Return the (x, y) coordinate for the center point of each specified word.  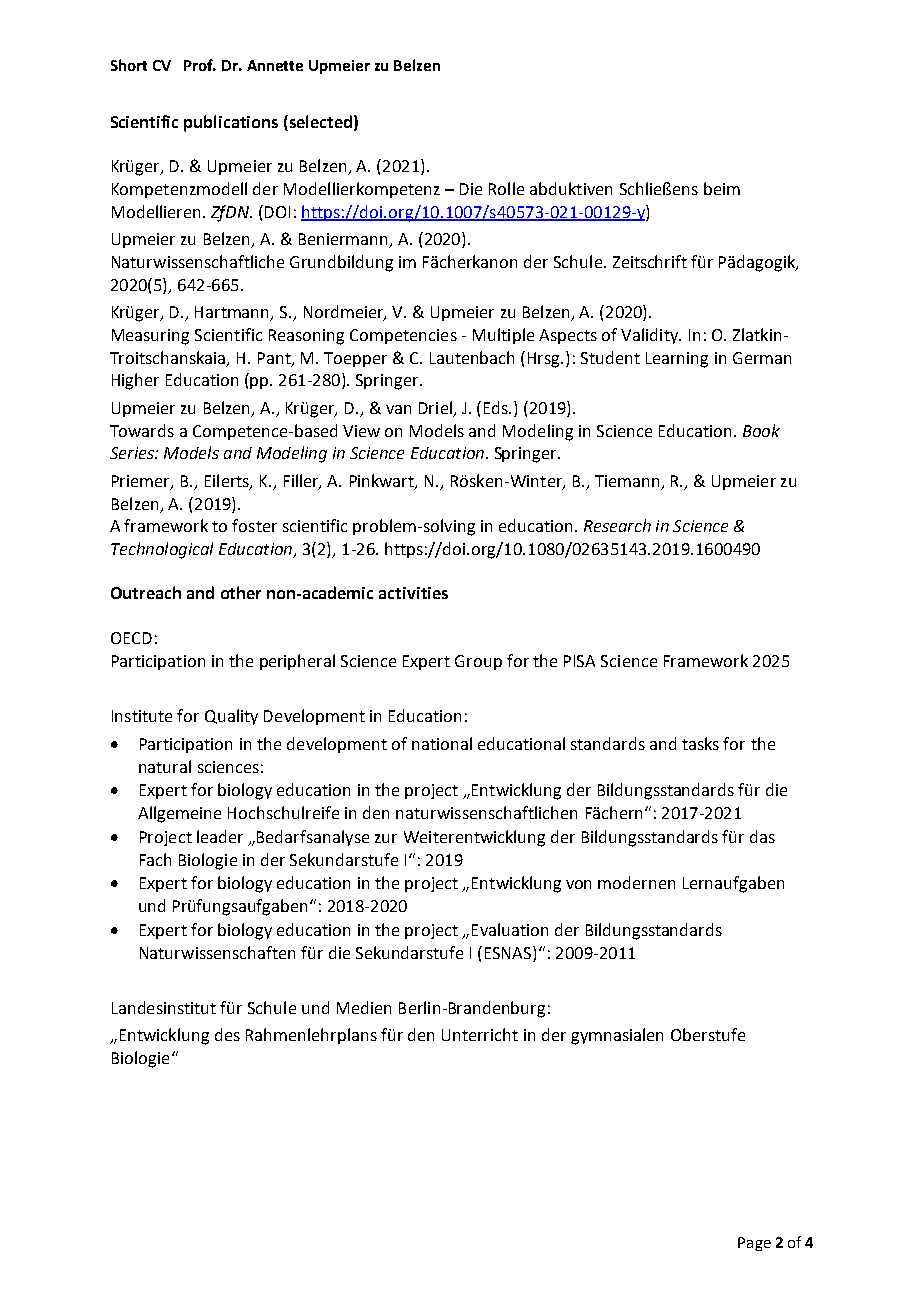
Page (754, 1244)
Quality (231, 717)
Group (478, 662)
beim (722, 188)
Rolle (506, 188)
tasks (700, 743)
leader (220, 836)
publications (231, 123)
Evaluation (510, 929)
